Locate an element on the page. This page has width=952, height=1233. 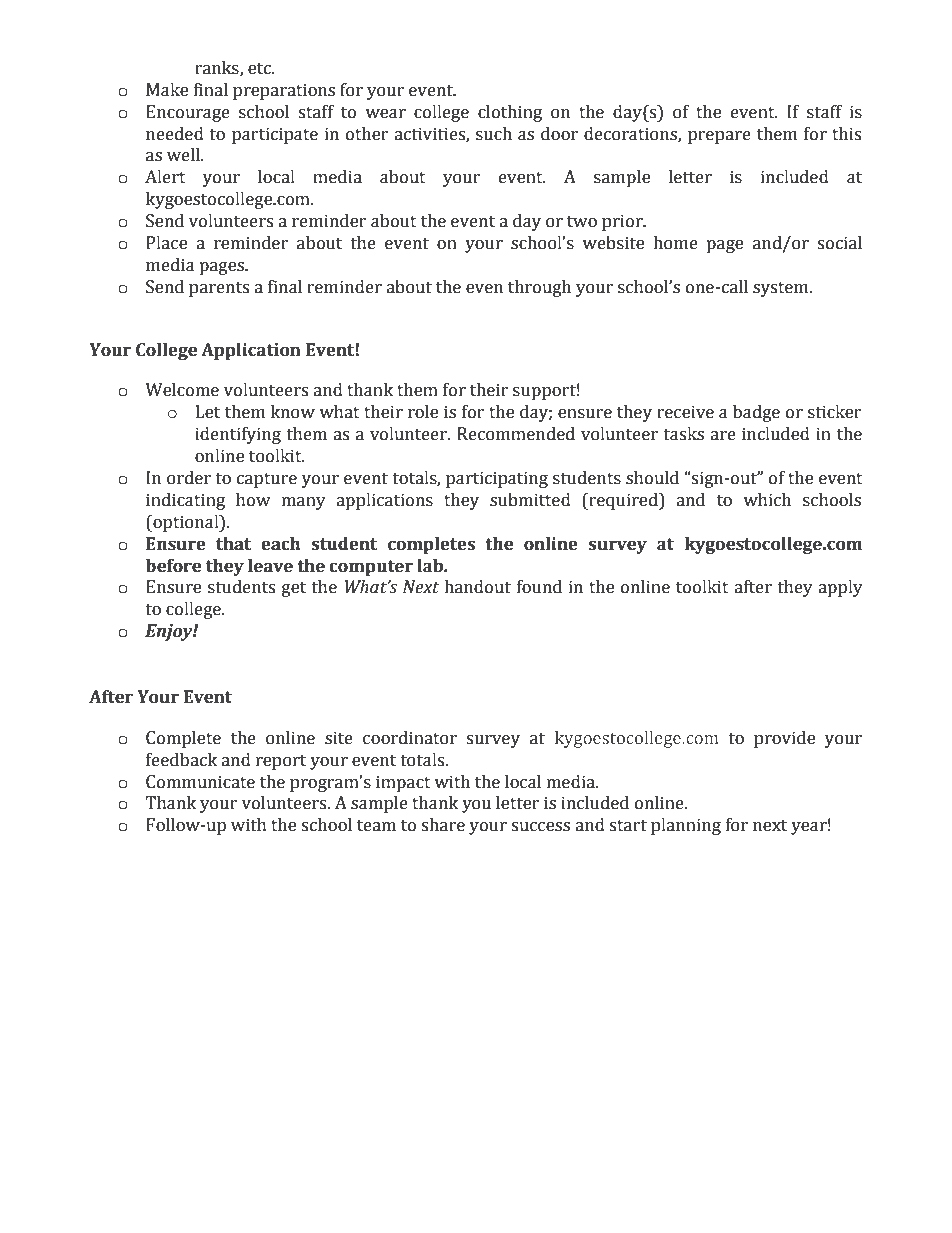
get is located at coordinates (294, 589).
